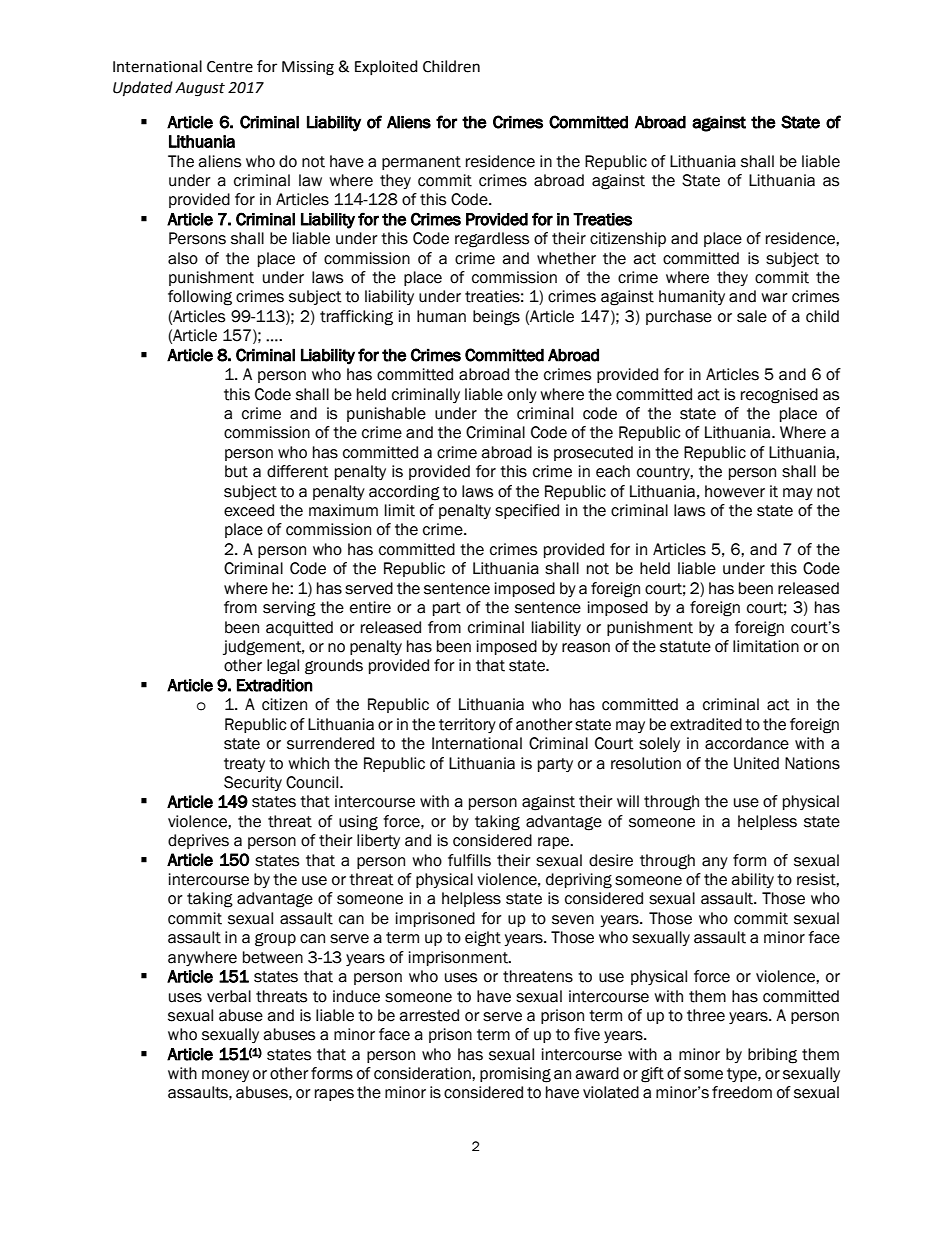  I want to click on whether, so click(566, 258).
